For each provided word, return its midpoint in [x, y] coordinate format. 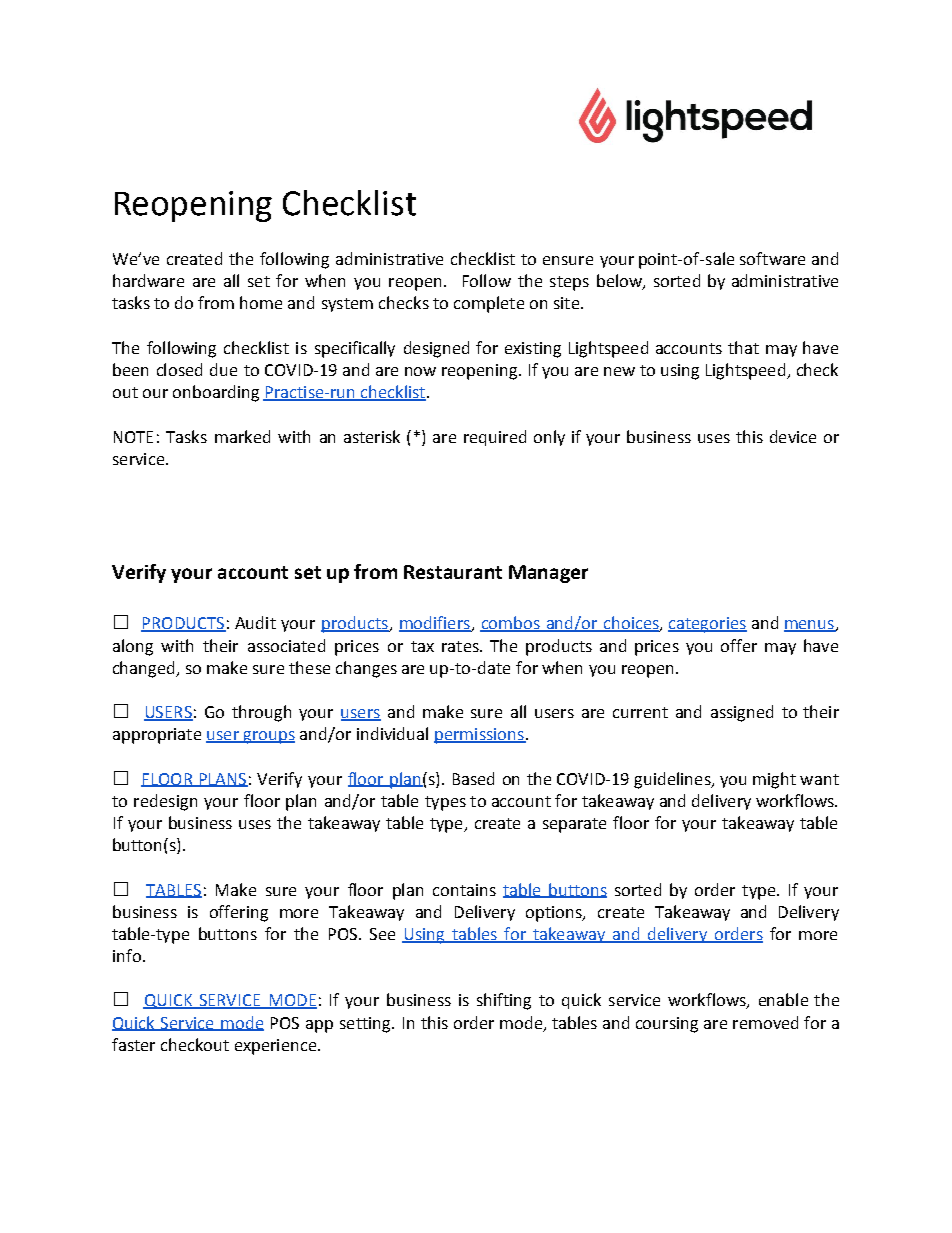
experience [277, 1047]
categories [707, 625]
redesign [165, 802]
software [772, 258]
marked [242, 436]
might [774, 780]
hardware [148, 280]
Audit [255, 622]
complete [489, 304]
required [495, 438]
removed [765, 1022]
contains [464, 890]
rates [461, 646]
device [793, 436]
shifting [504, 1001]
